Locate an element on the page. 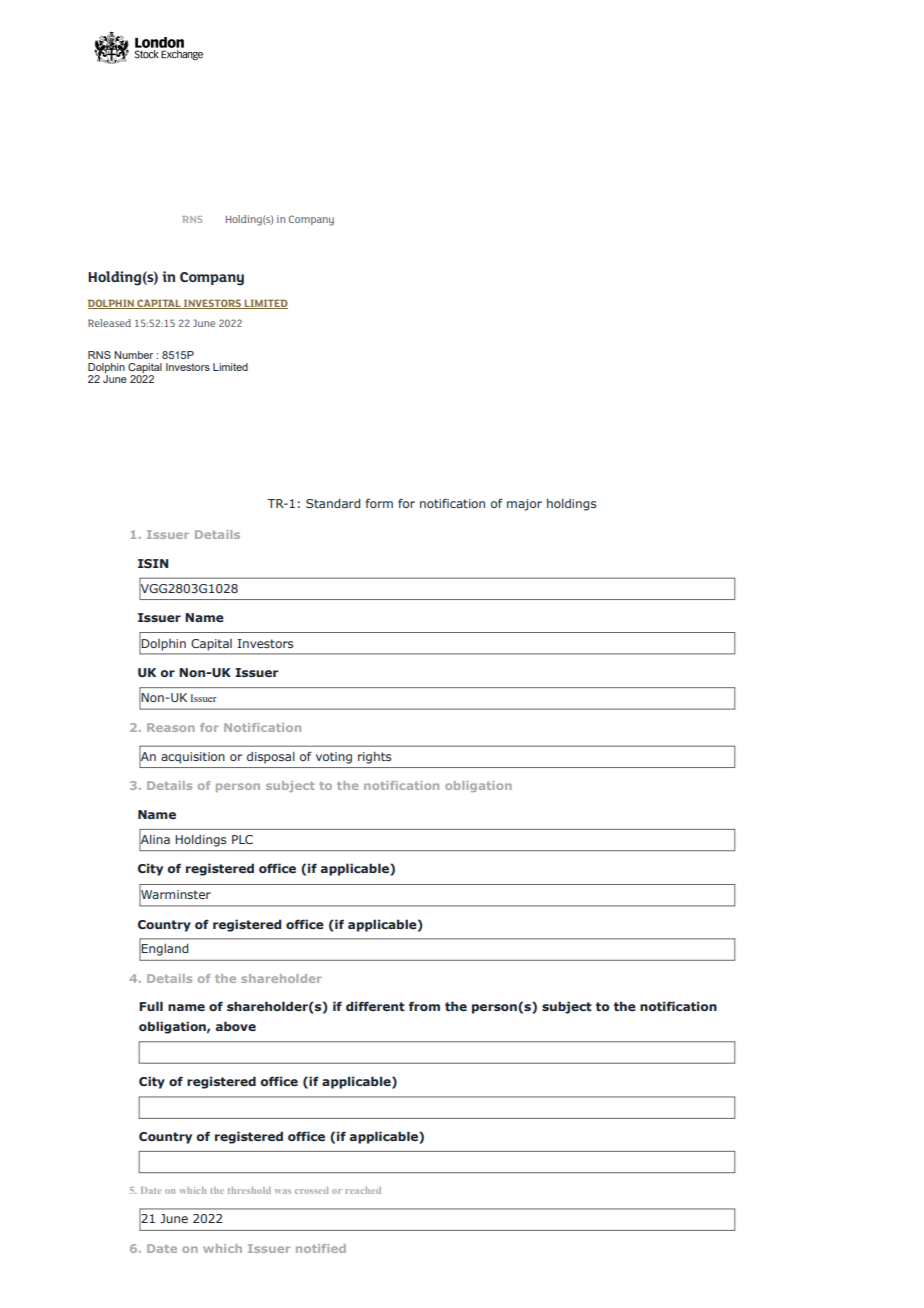  major is located at coordinates (524, 505).
